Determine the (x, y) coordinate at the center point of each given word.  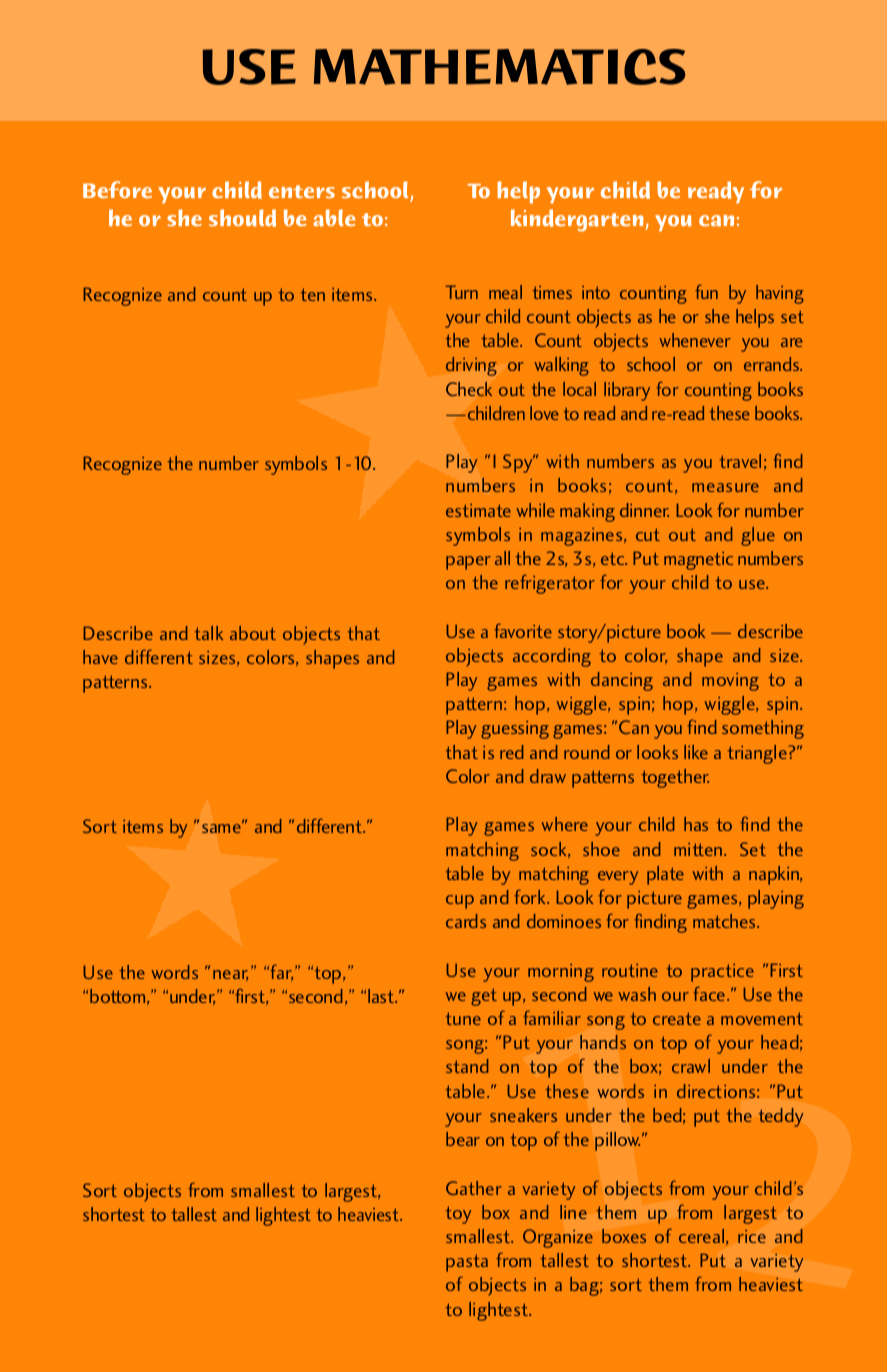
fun (706, 291)
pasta (467, 1263)
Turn (462, 292)
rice (752, 1236)
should (242, 218)
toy (458, 1215)
